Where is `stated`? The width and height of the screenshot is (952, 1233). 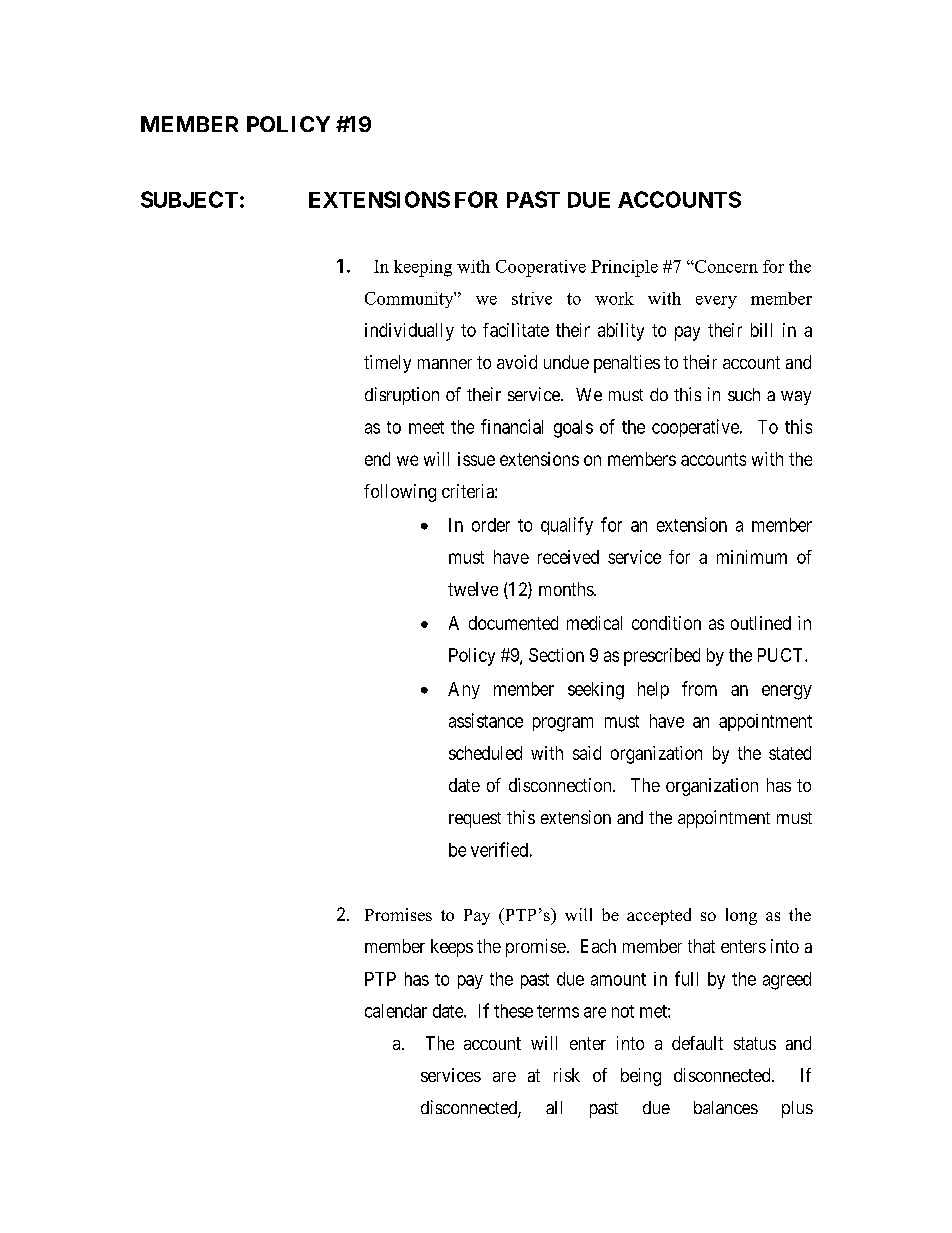
stated is located at coordinates (790, 753).
